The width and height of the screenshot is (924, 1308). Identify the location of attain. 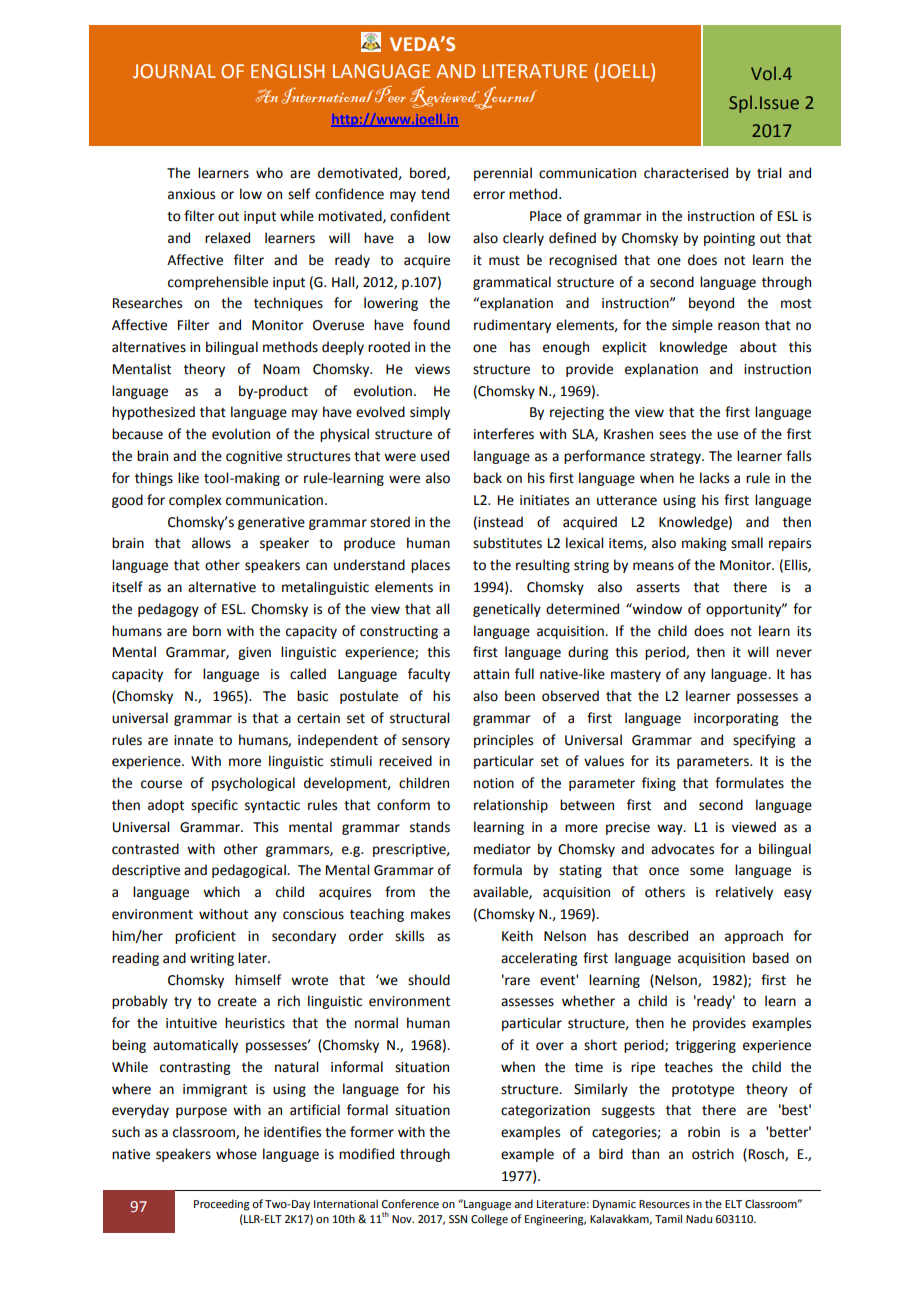
(491, 674).
